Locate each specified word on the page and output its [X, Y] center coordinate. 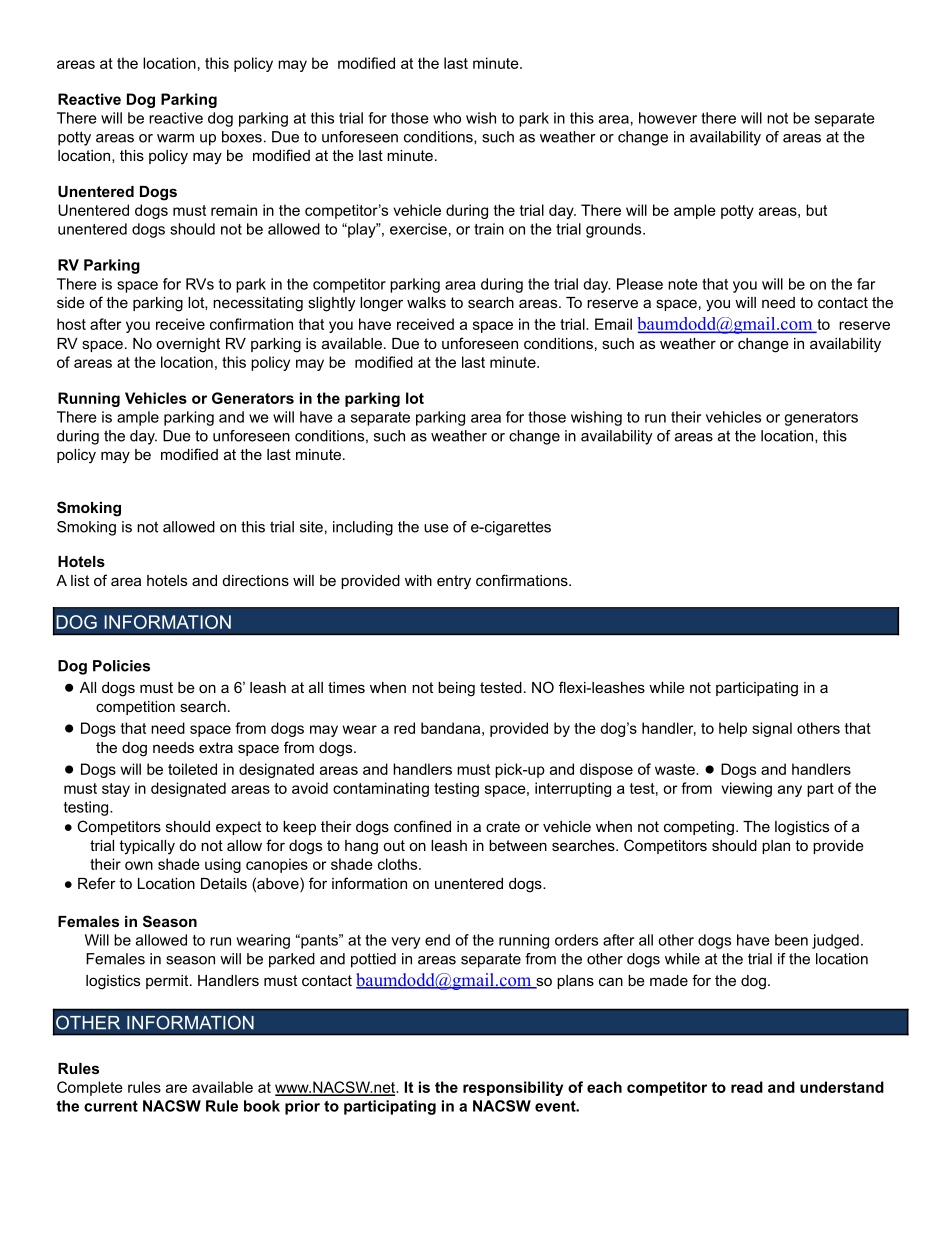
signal [772, 729]
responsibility [513, 1088]
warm [175, 138]
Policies [121, 666]
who [447, 118]
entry [454, 582]
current [111, 1106]
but [816, 210]
